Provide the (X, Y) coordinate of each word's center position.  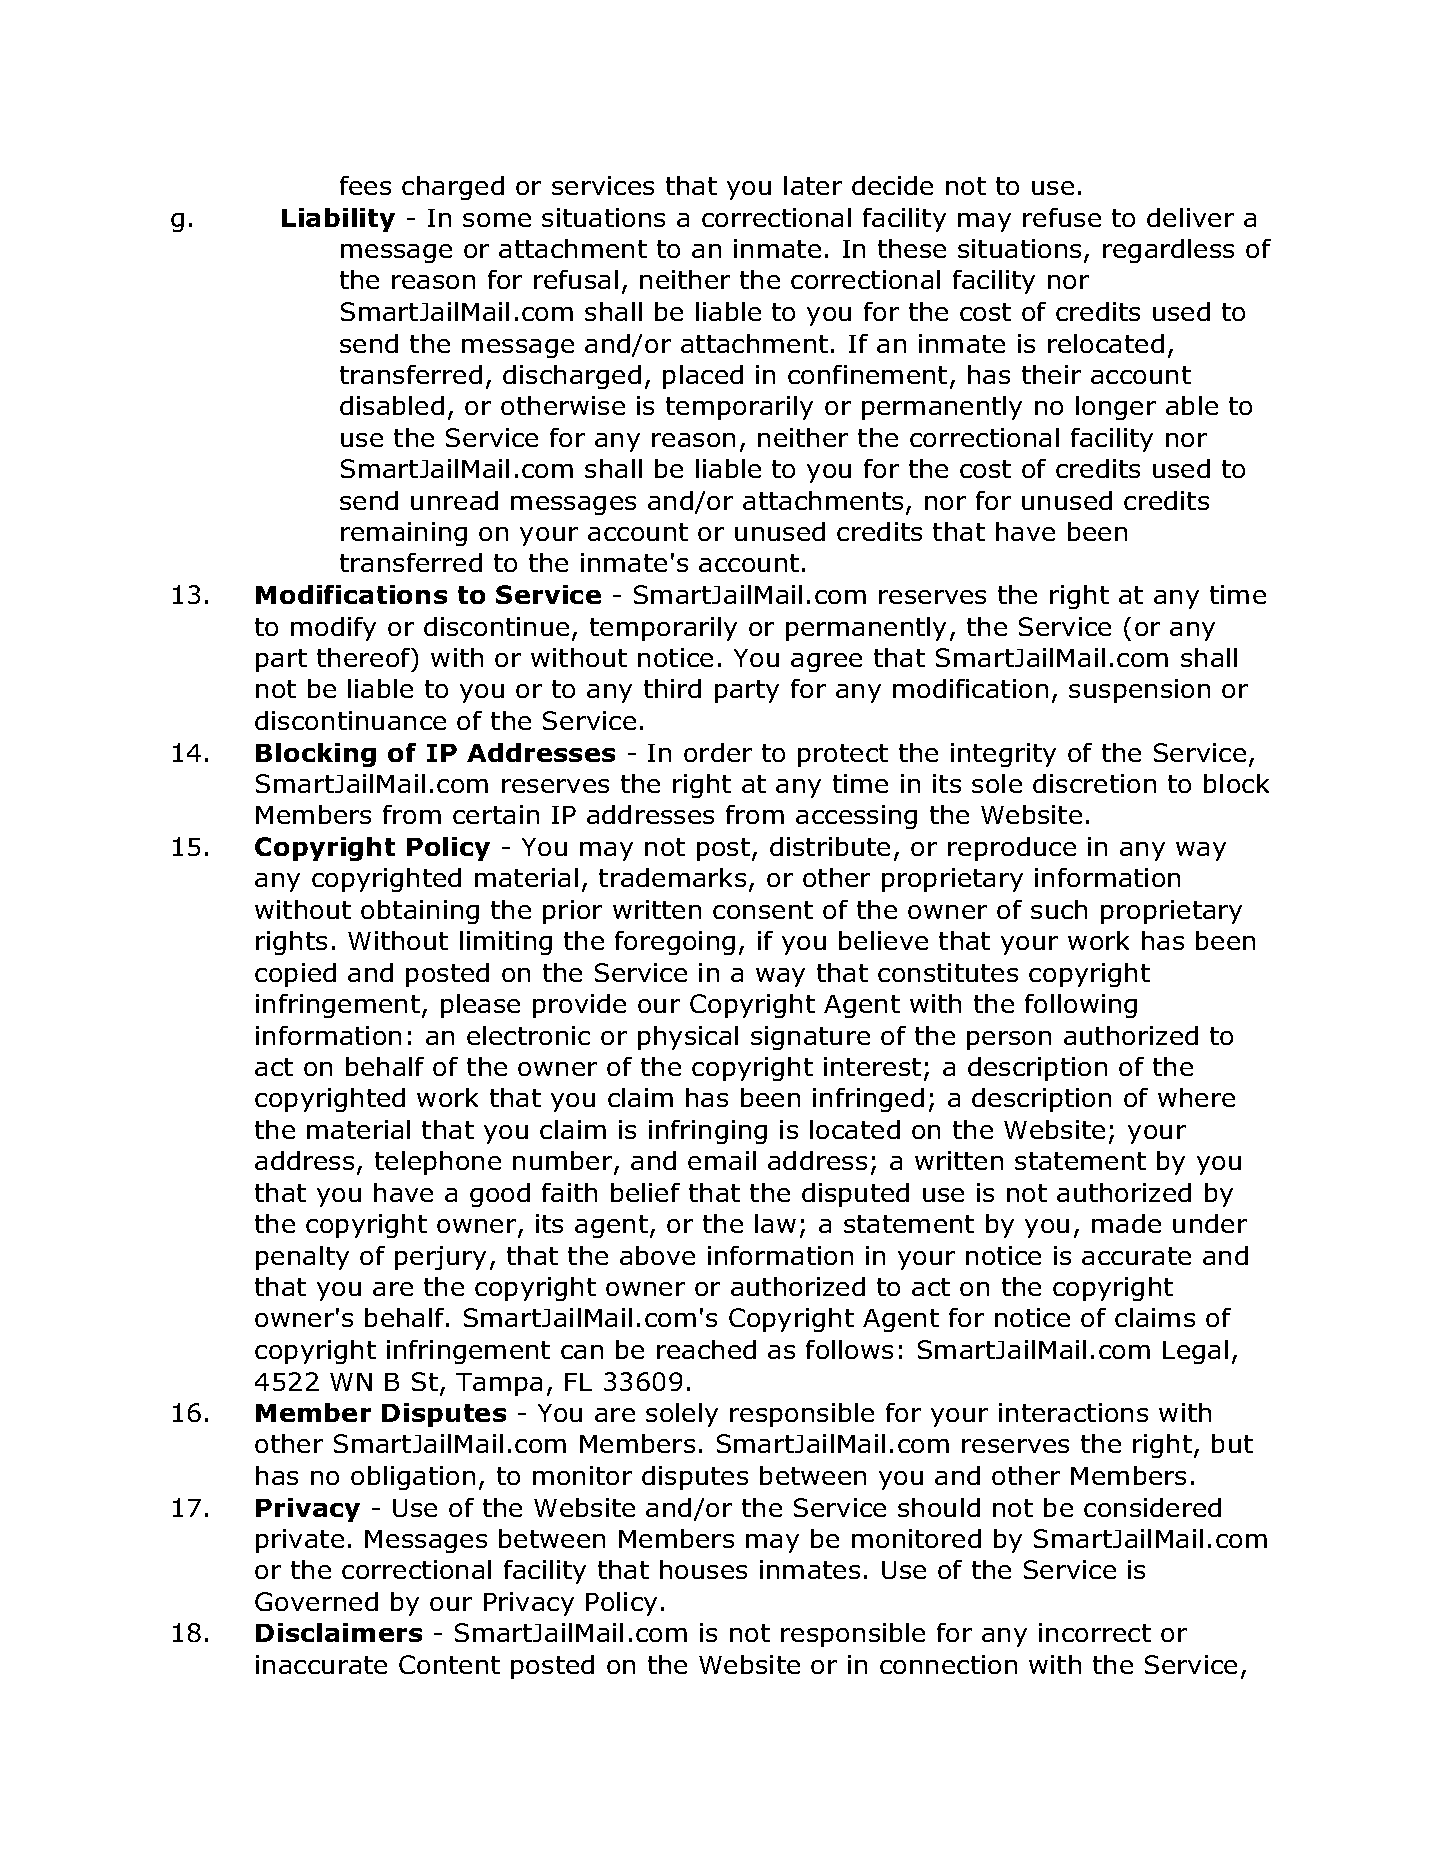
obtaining (420, 912)
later (813, 185)
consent (763, 910)
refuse (1062, 217)
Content (449, 1664)
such (1059, 909)
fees (365, 185)
